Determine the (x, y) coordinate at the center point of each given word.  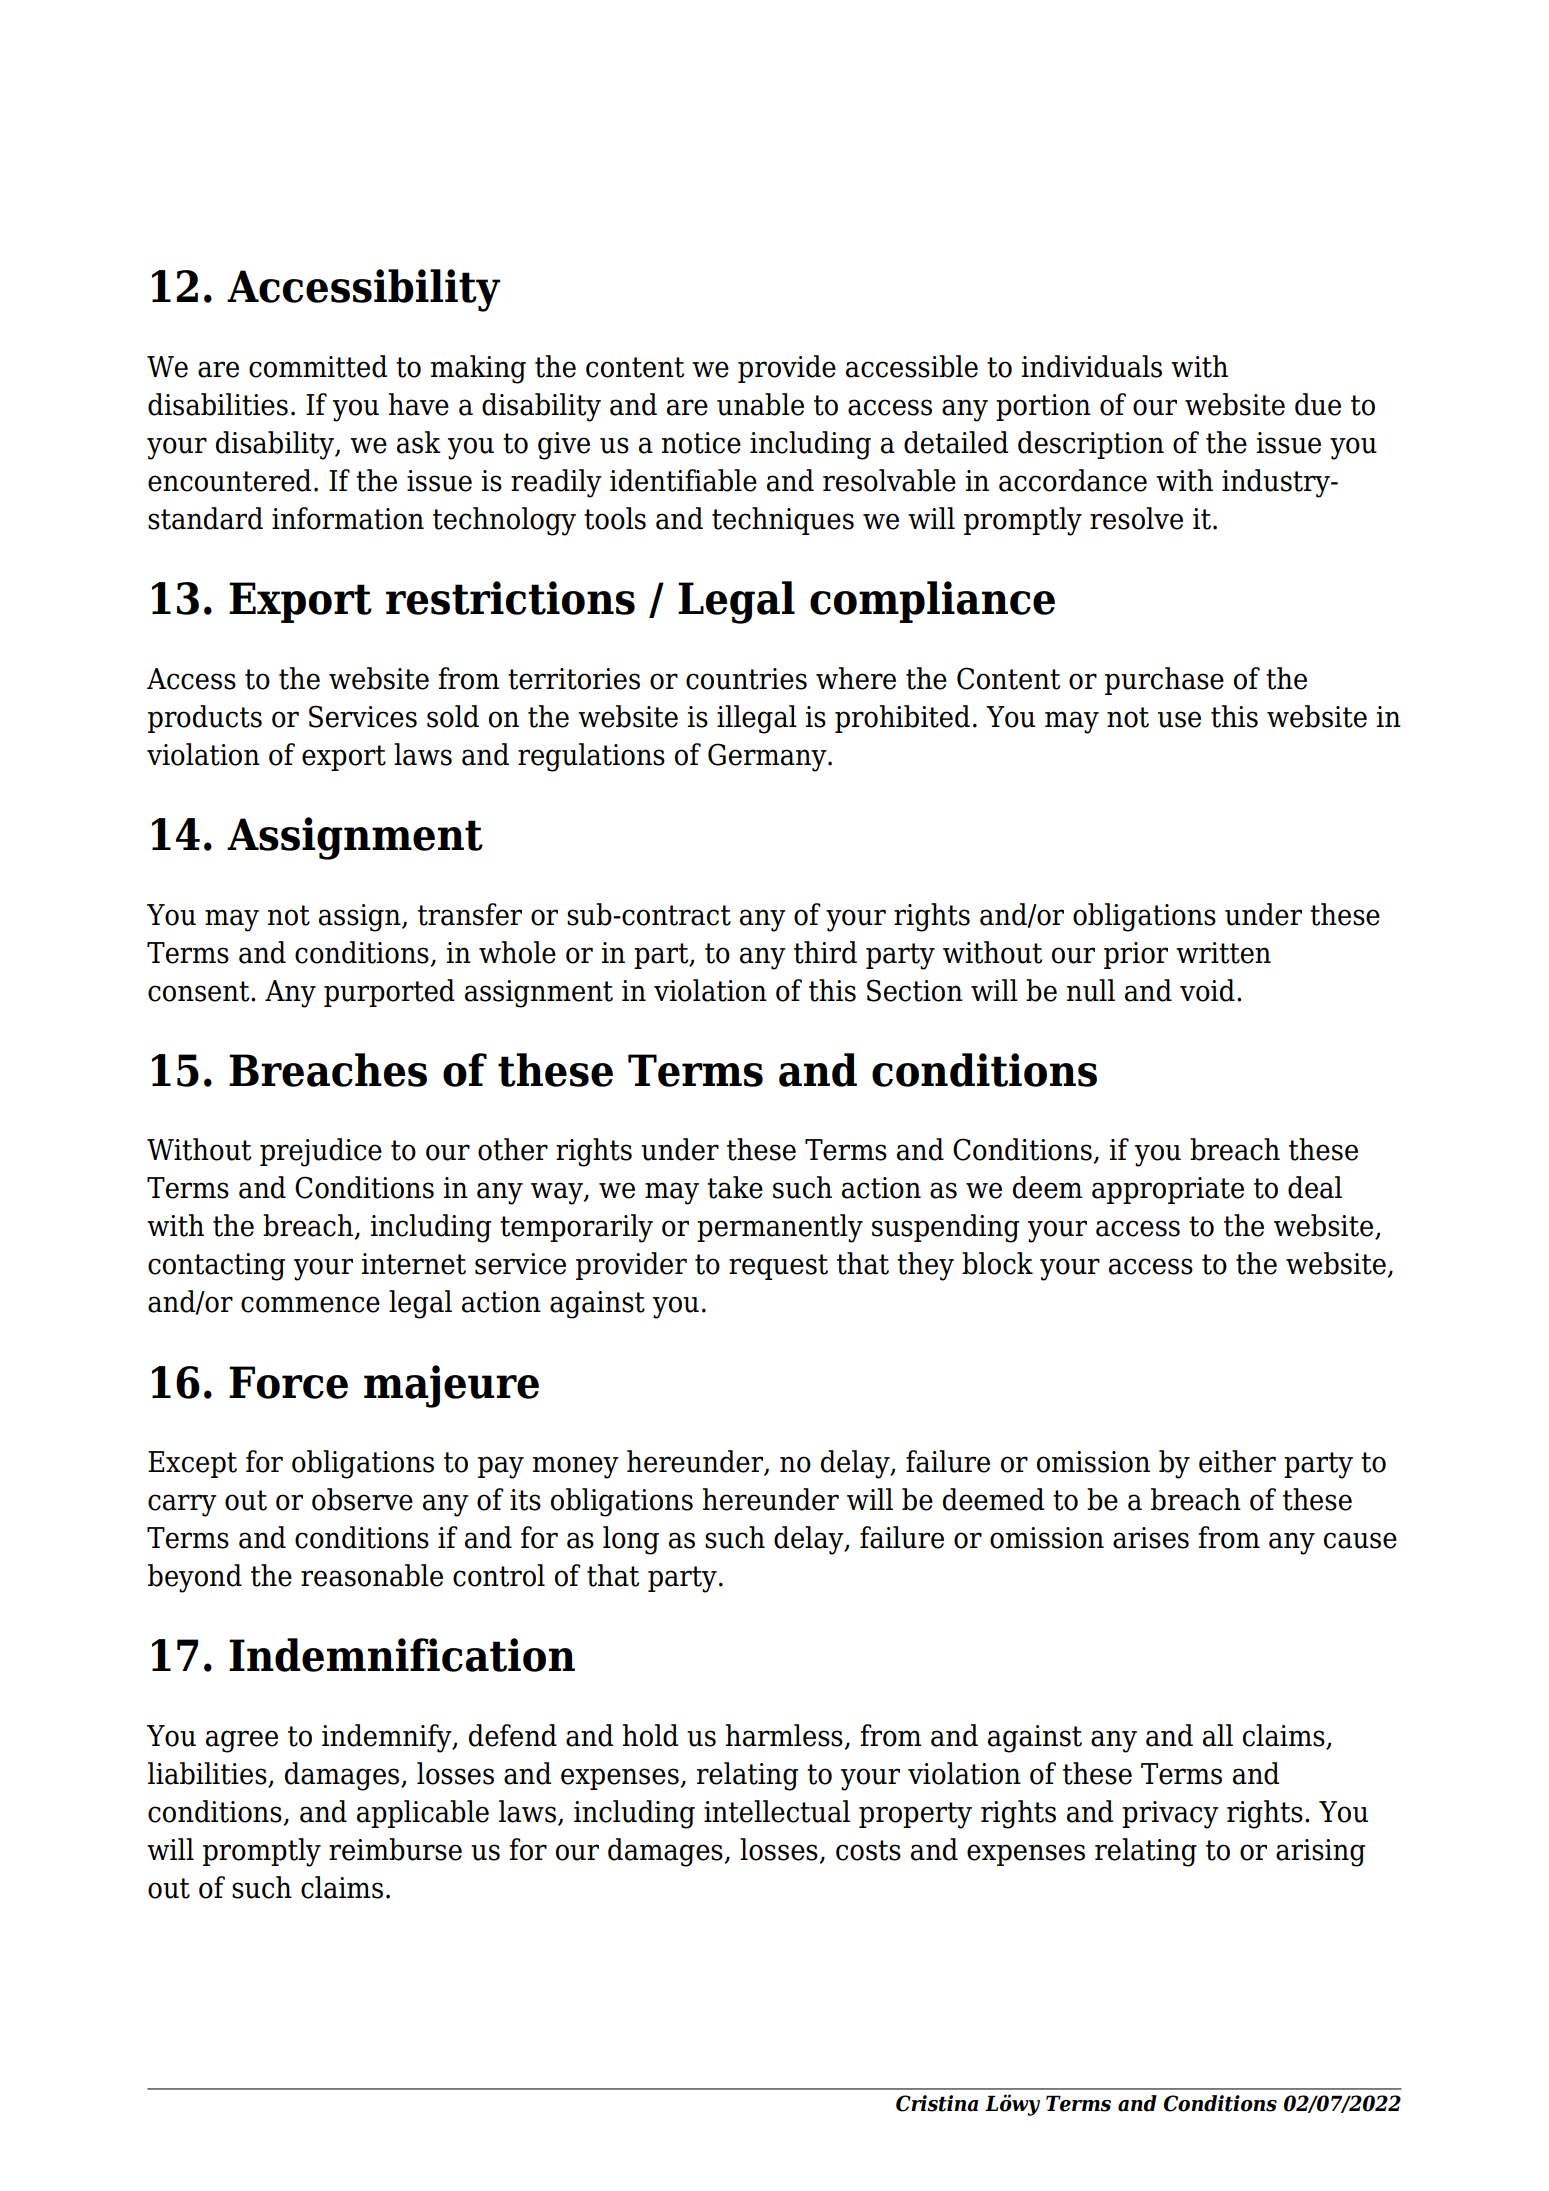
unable (760, 404)
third (825, 952)
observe (362, 1499)
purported (389, 993)
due (1318, 404)
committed (318, 366)
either (1237, 1461)
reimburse (395, 1849)
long (631, 1540)
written (1223, 953)
